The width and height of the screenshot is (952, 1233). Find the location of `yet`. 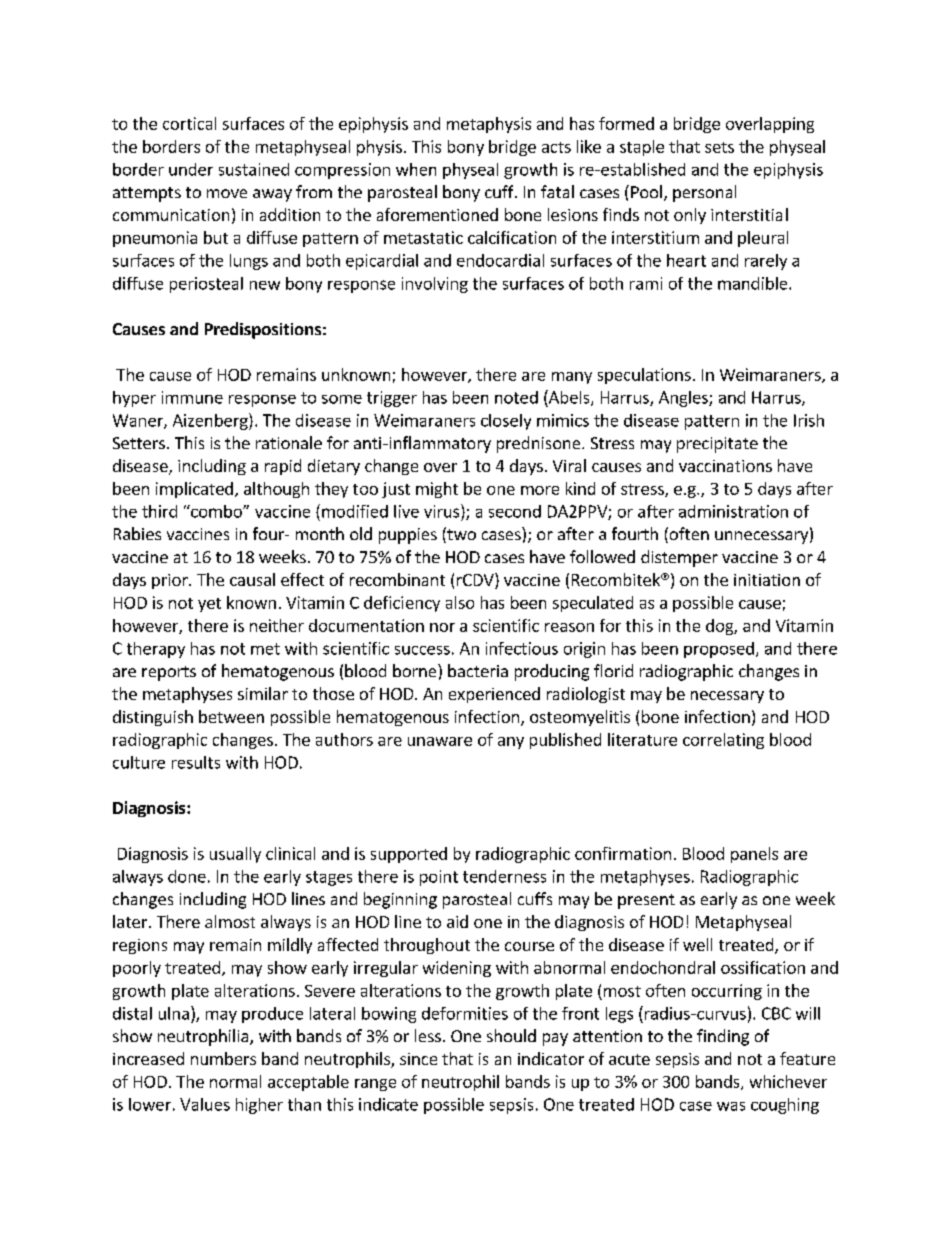

yet is located at coordinates (209, 605).
